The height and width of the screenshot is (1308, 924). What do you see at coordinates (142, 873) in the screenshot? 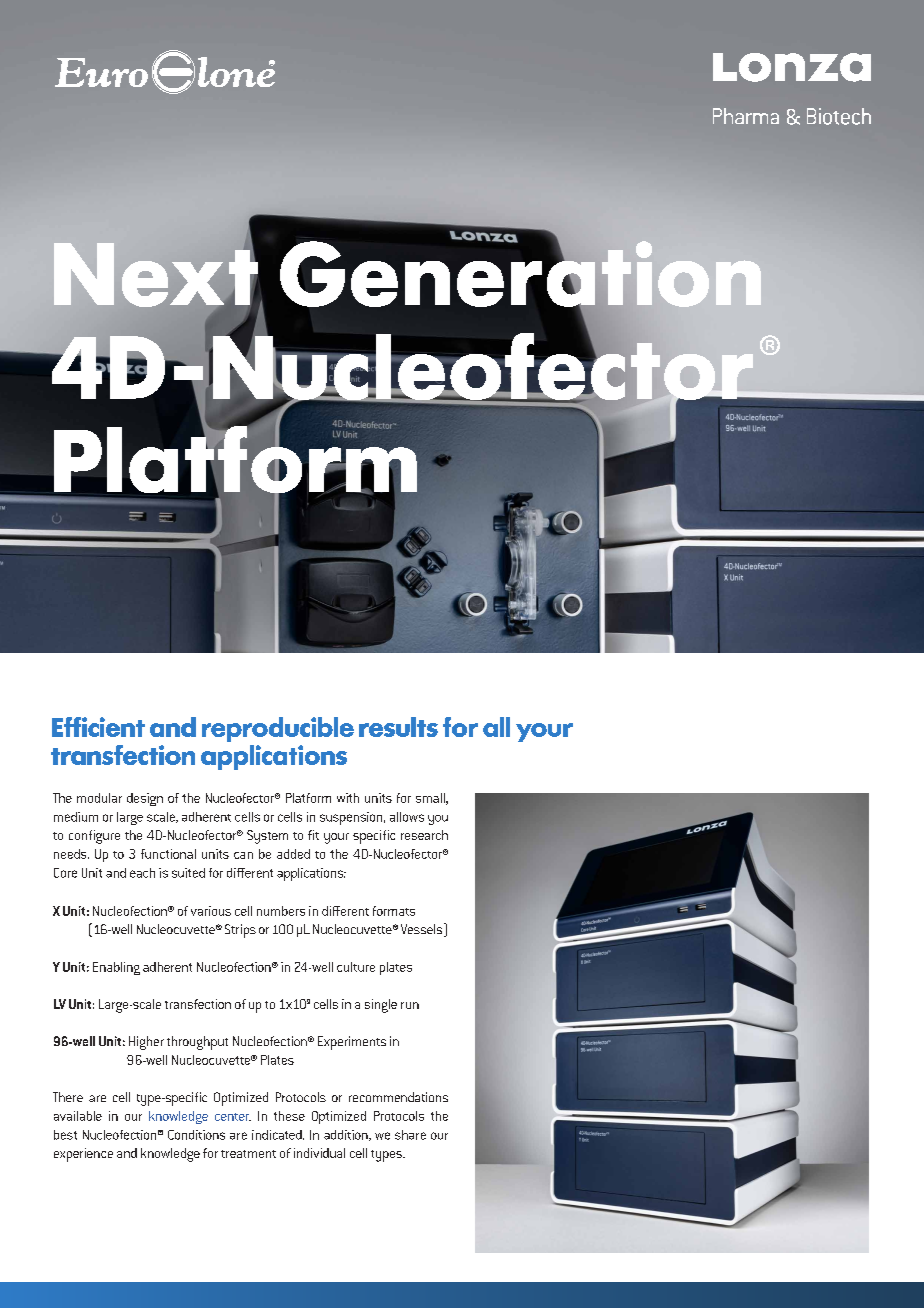
I see `each` at bounding box center [142, 873].
